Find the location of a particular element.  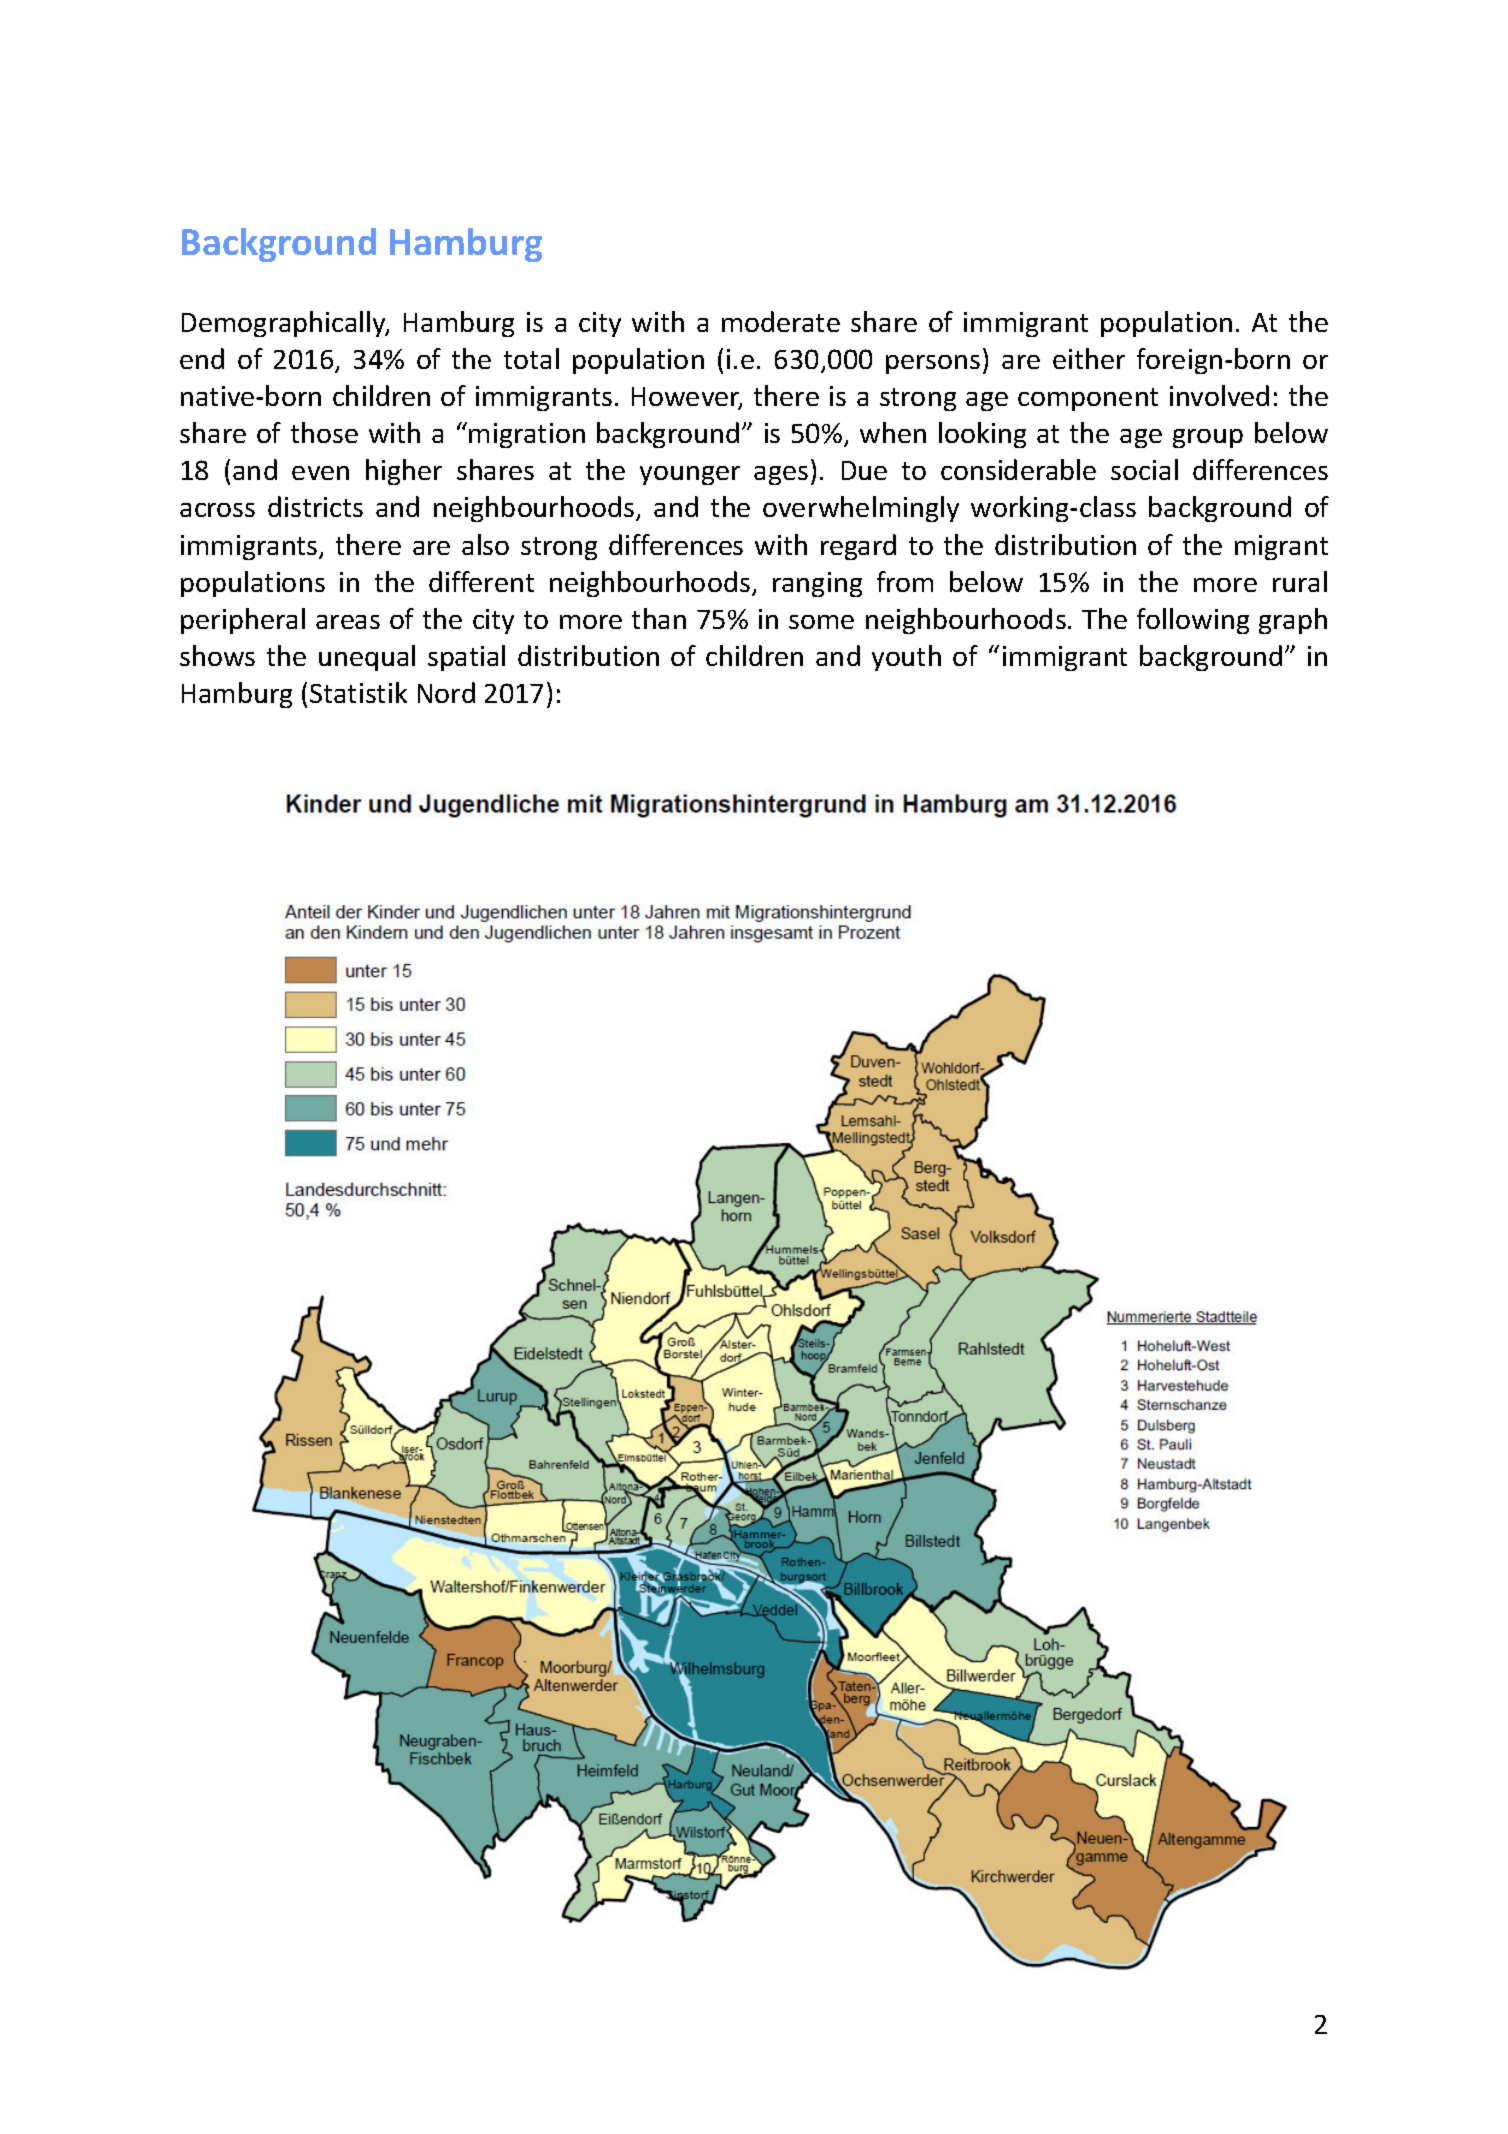

overwhelmingly is located at coordinates (861, 509).
